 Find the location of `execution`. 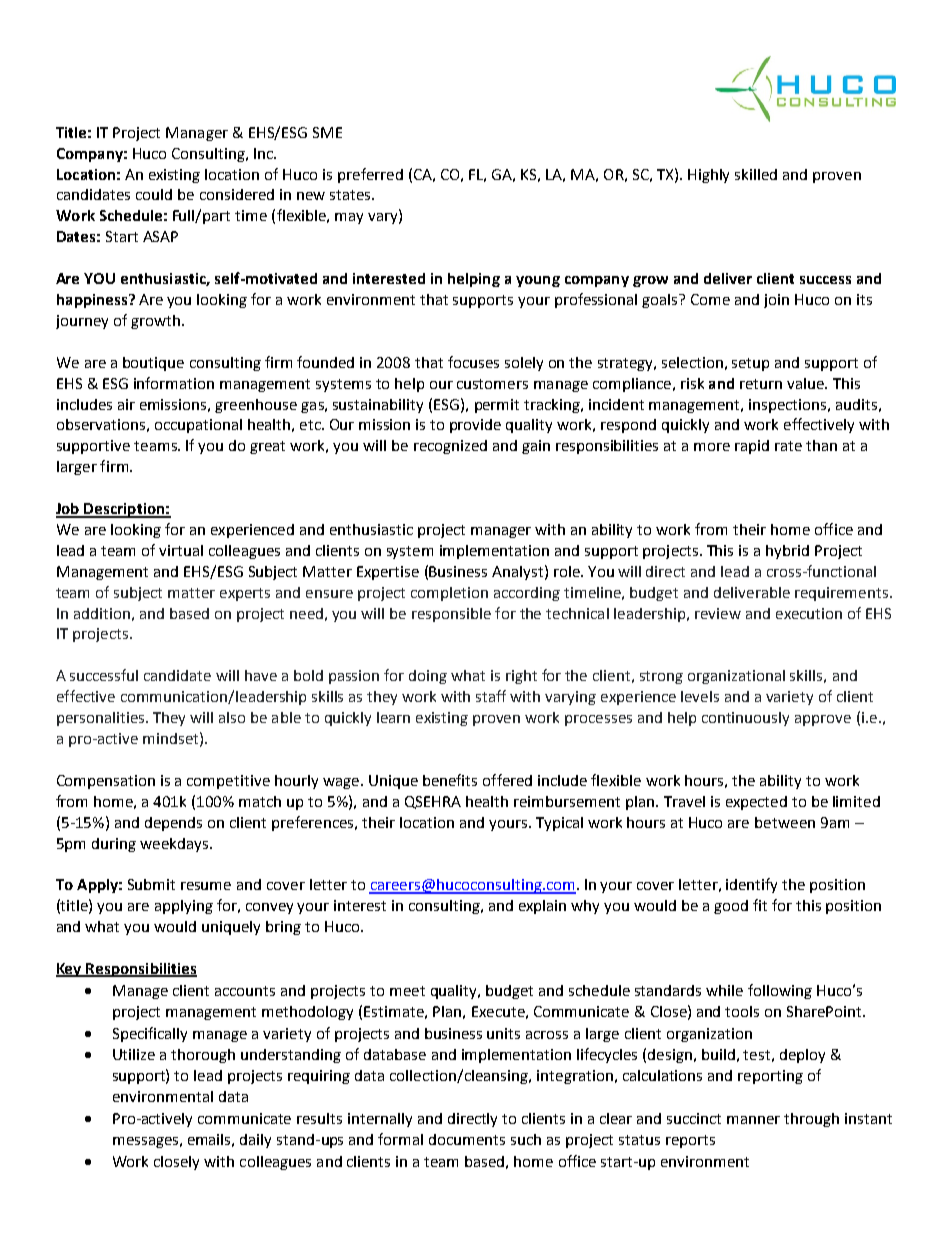

execution is located at coordinates (809, 613).
